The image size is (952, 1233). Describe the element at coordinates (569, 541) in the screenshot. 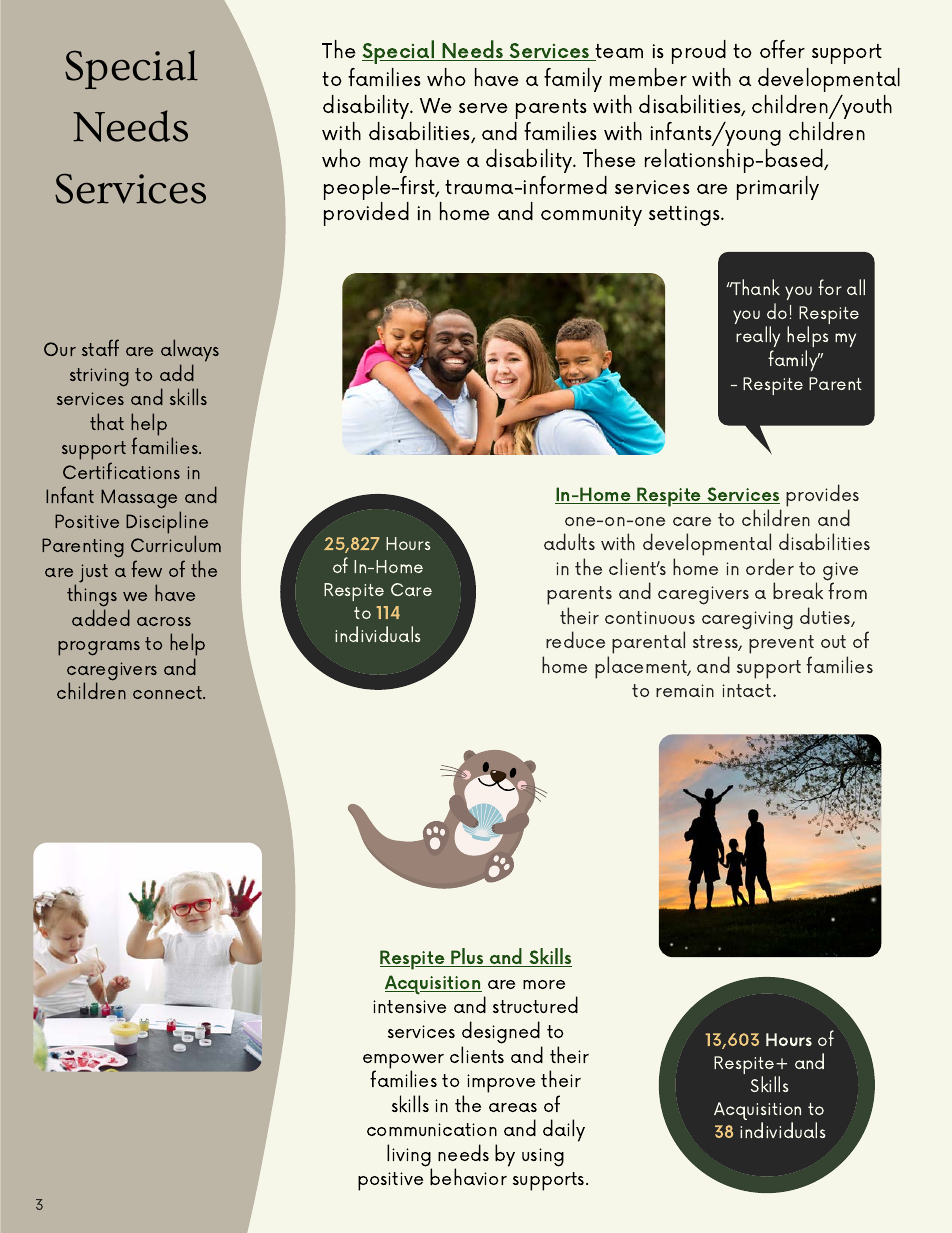

I see `adults` at that location.
